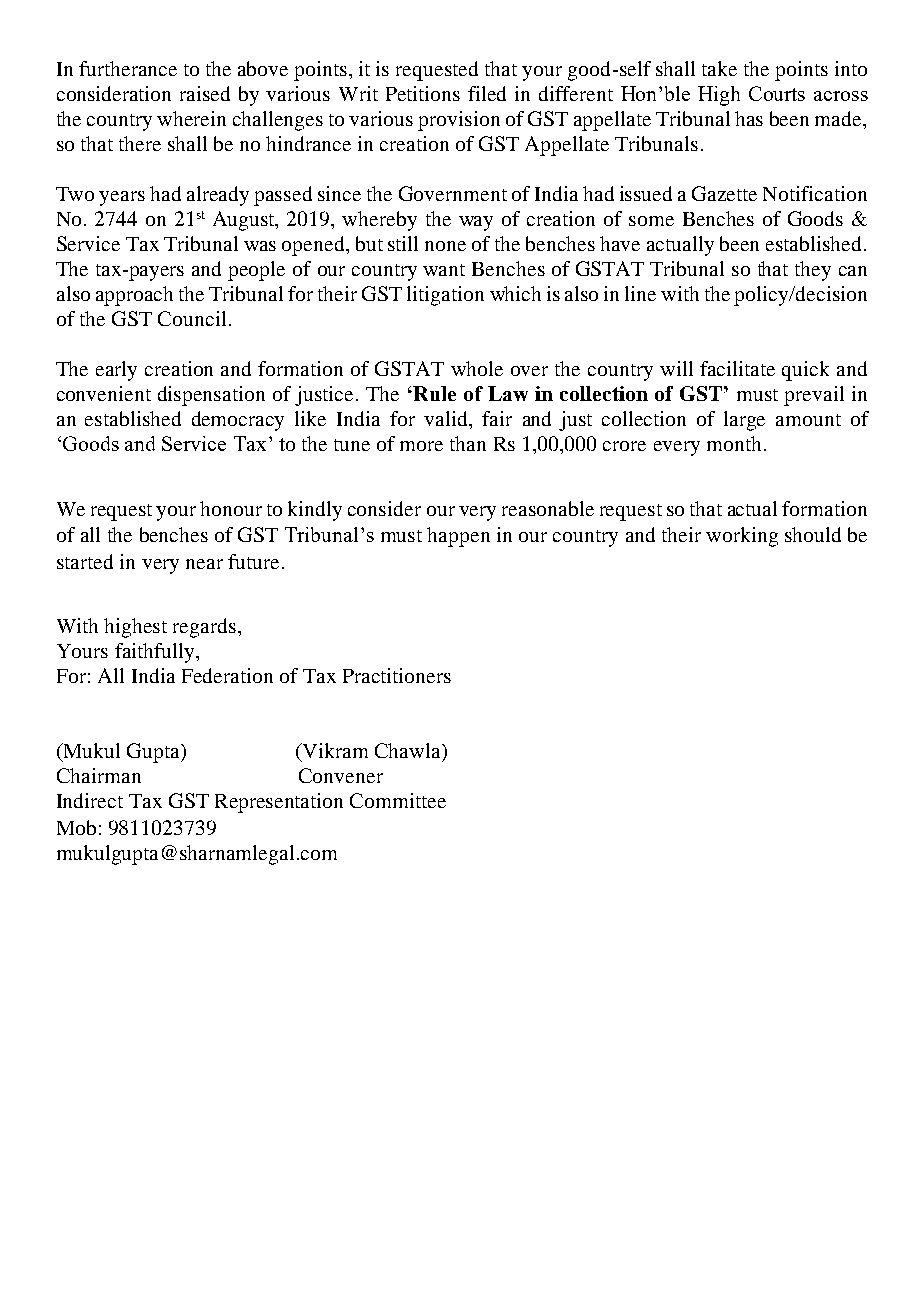 This document has height=1308, width=924. I want to click on faithfully, so click(156, 653).
